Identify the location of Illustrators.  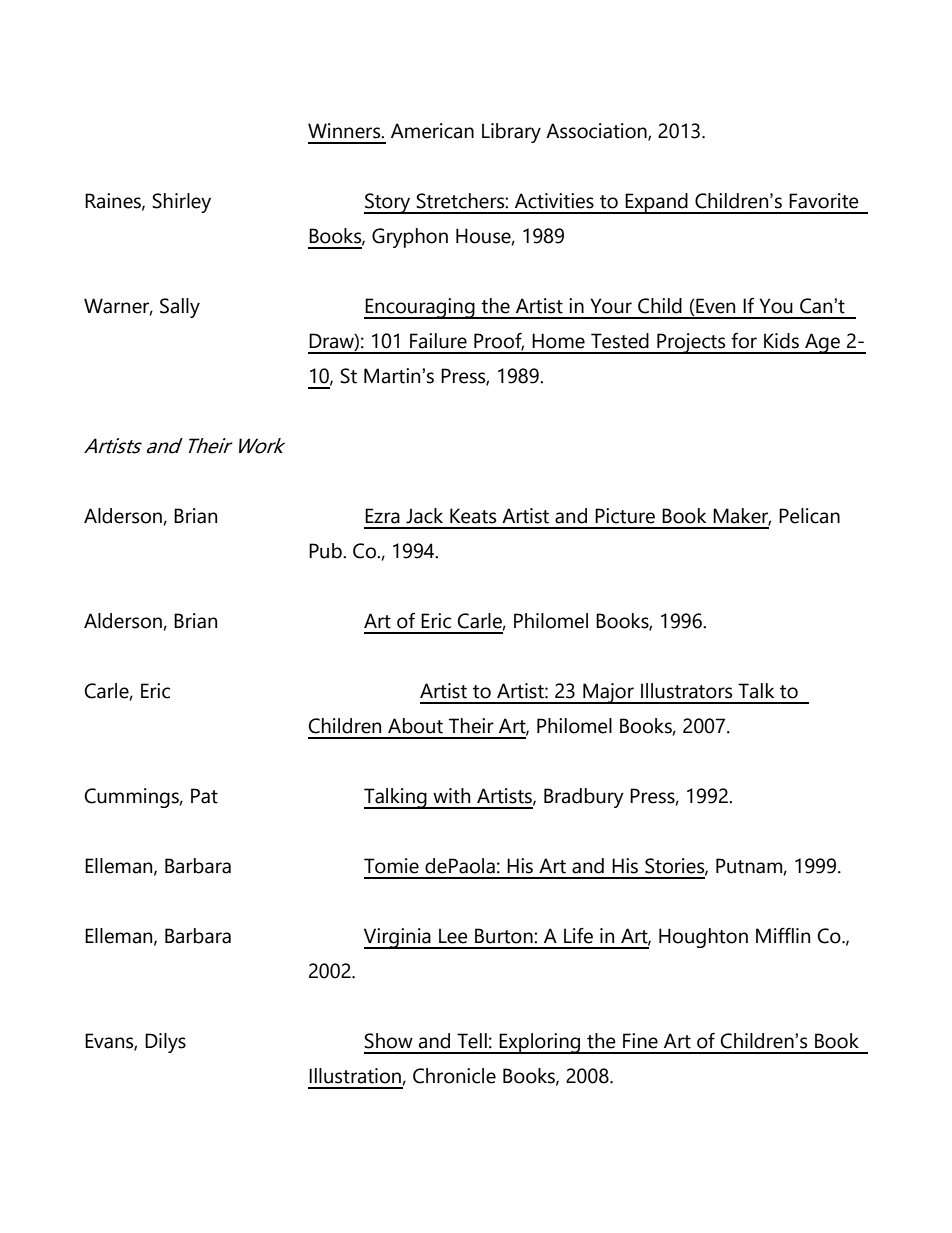
(686, 691).
